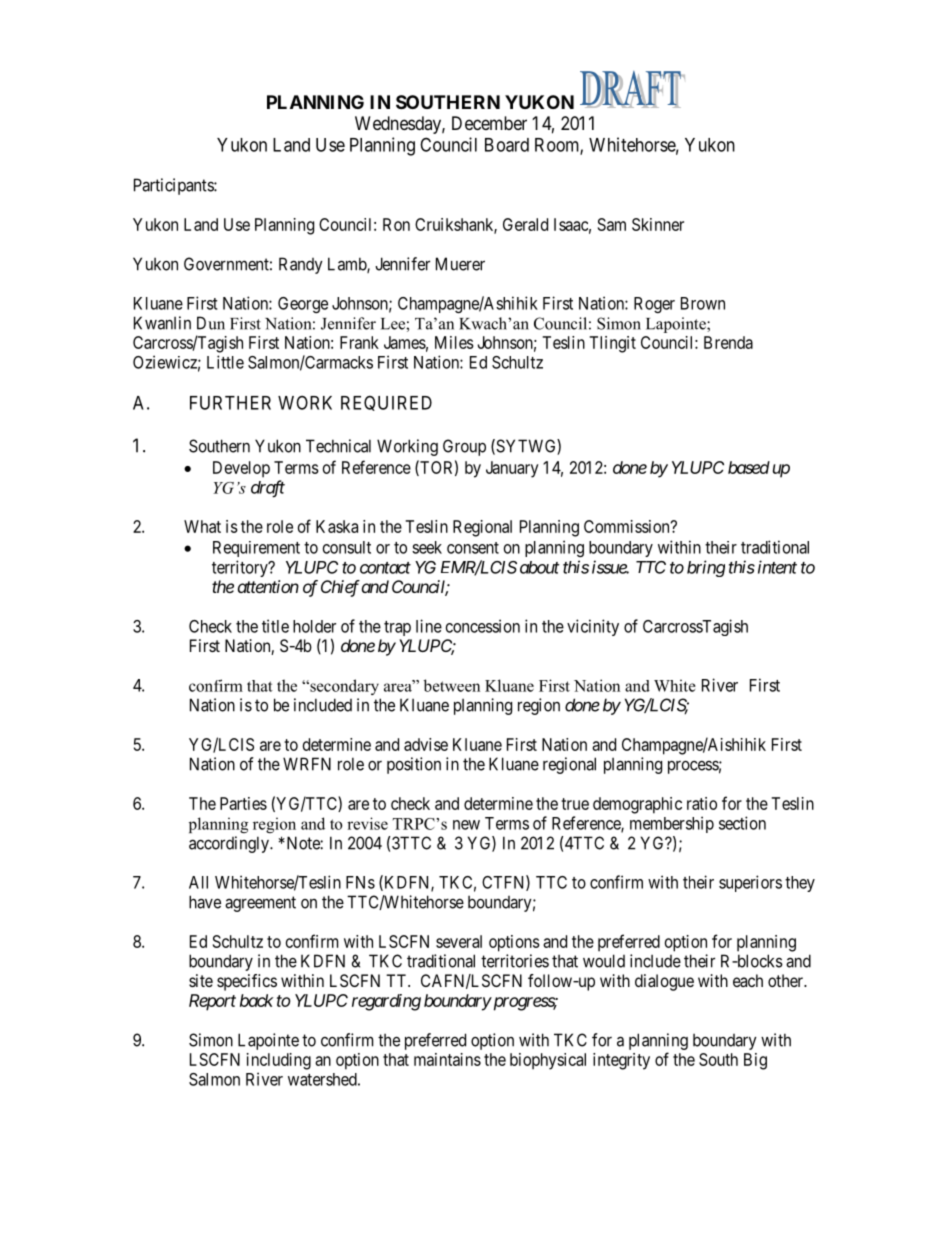 Image resolution: width=952 pixels, height=1233 pixels. Describe the element at coordinates (658, 224) in the page. I see `Skinner` at that location.
